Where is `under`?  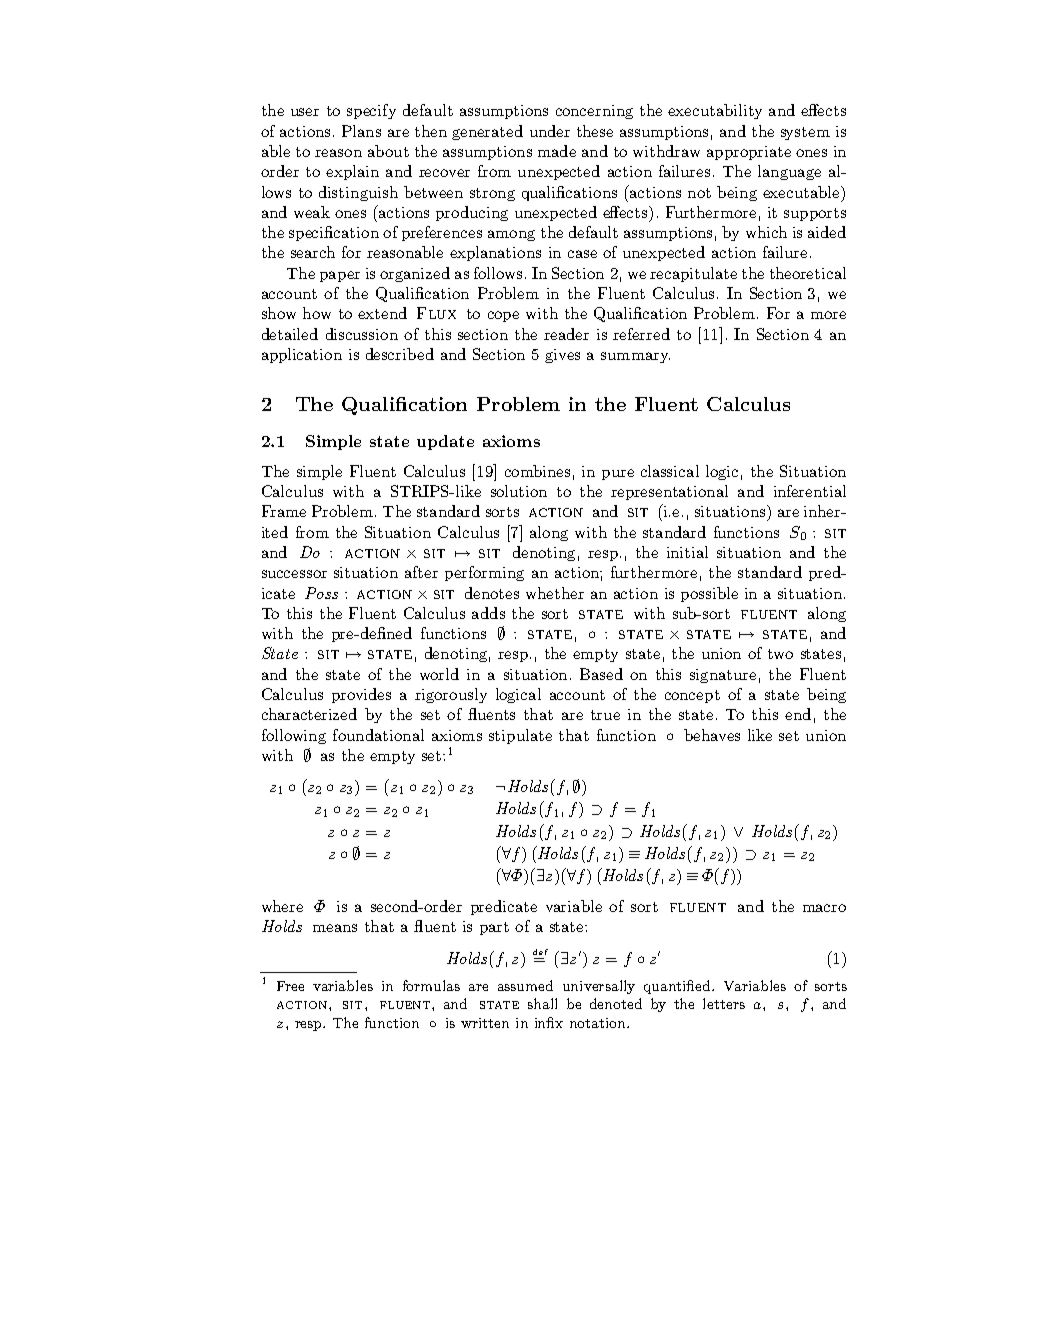
under is located at coordinates (550, 131).
